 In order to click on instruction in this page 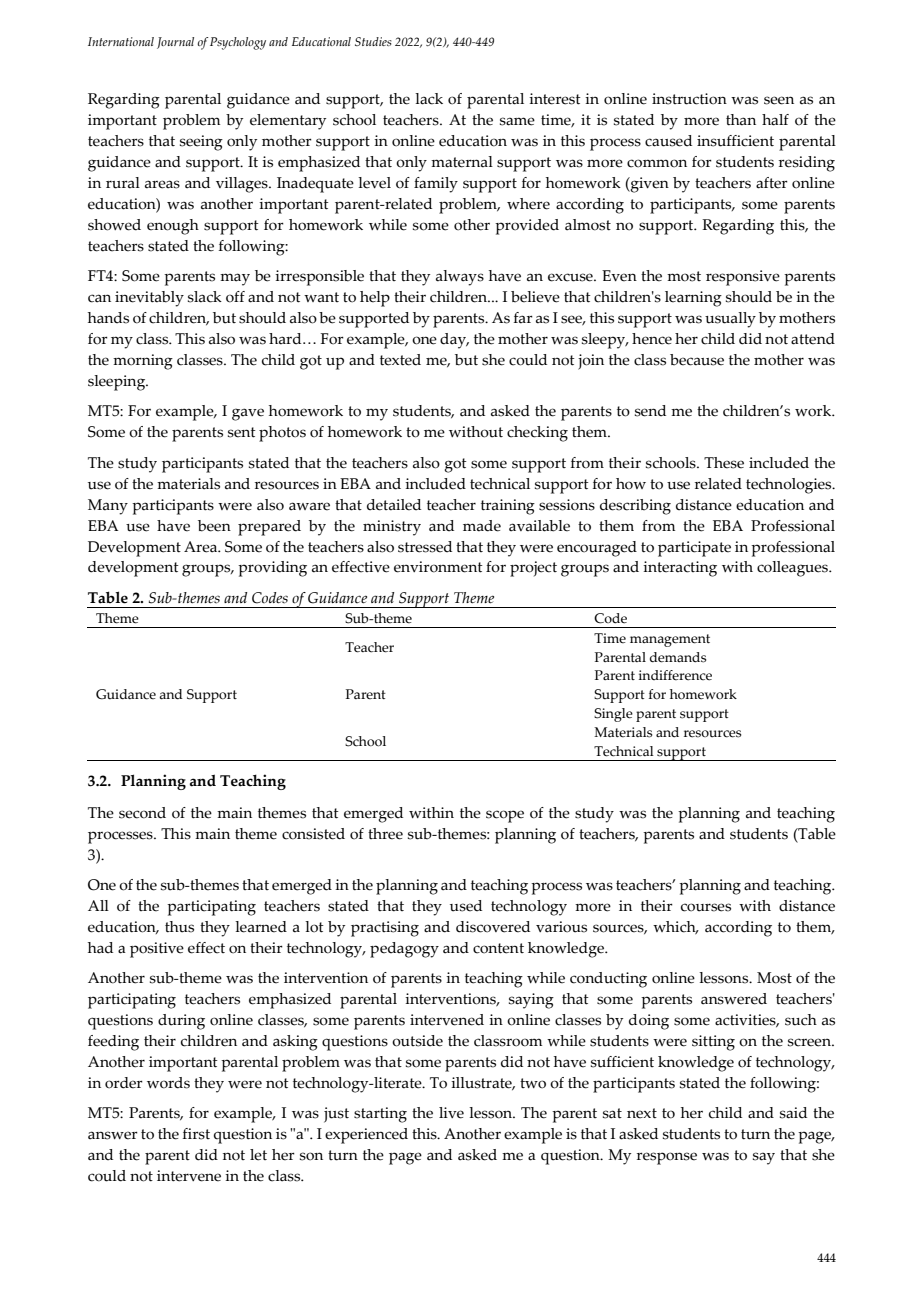, I will do `click(689, 99)`.
